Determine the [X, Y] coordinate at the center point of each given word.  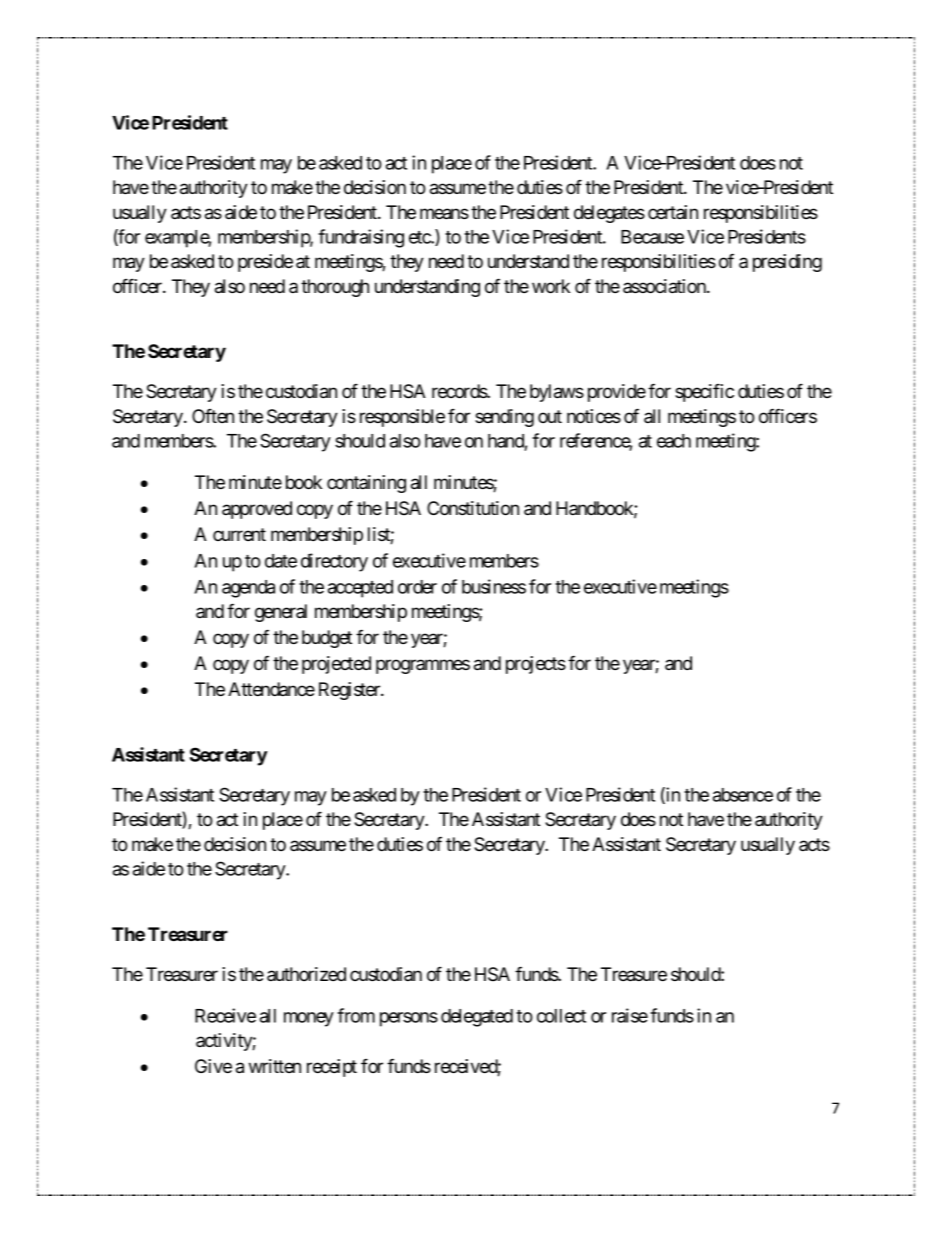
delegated [477, 1018]
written [275, 1066]
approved [257, 510]
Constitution [473, 508]
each [674, 441]
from [356, 1015]
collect [561, 1016]
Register [351, 691]
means [444, 214]
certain [673, 212]
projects [536, 665]
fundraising [361, 238]
